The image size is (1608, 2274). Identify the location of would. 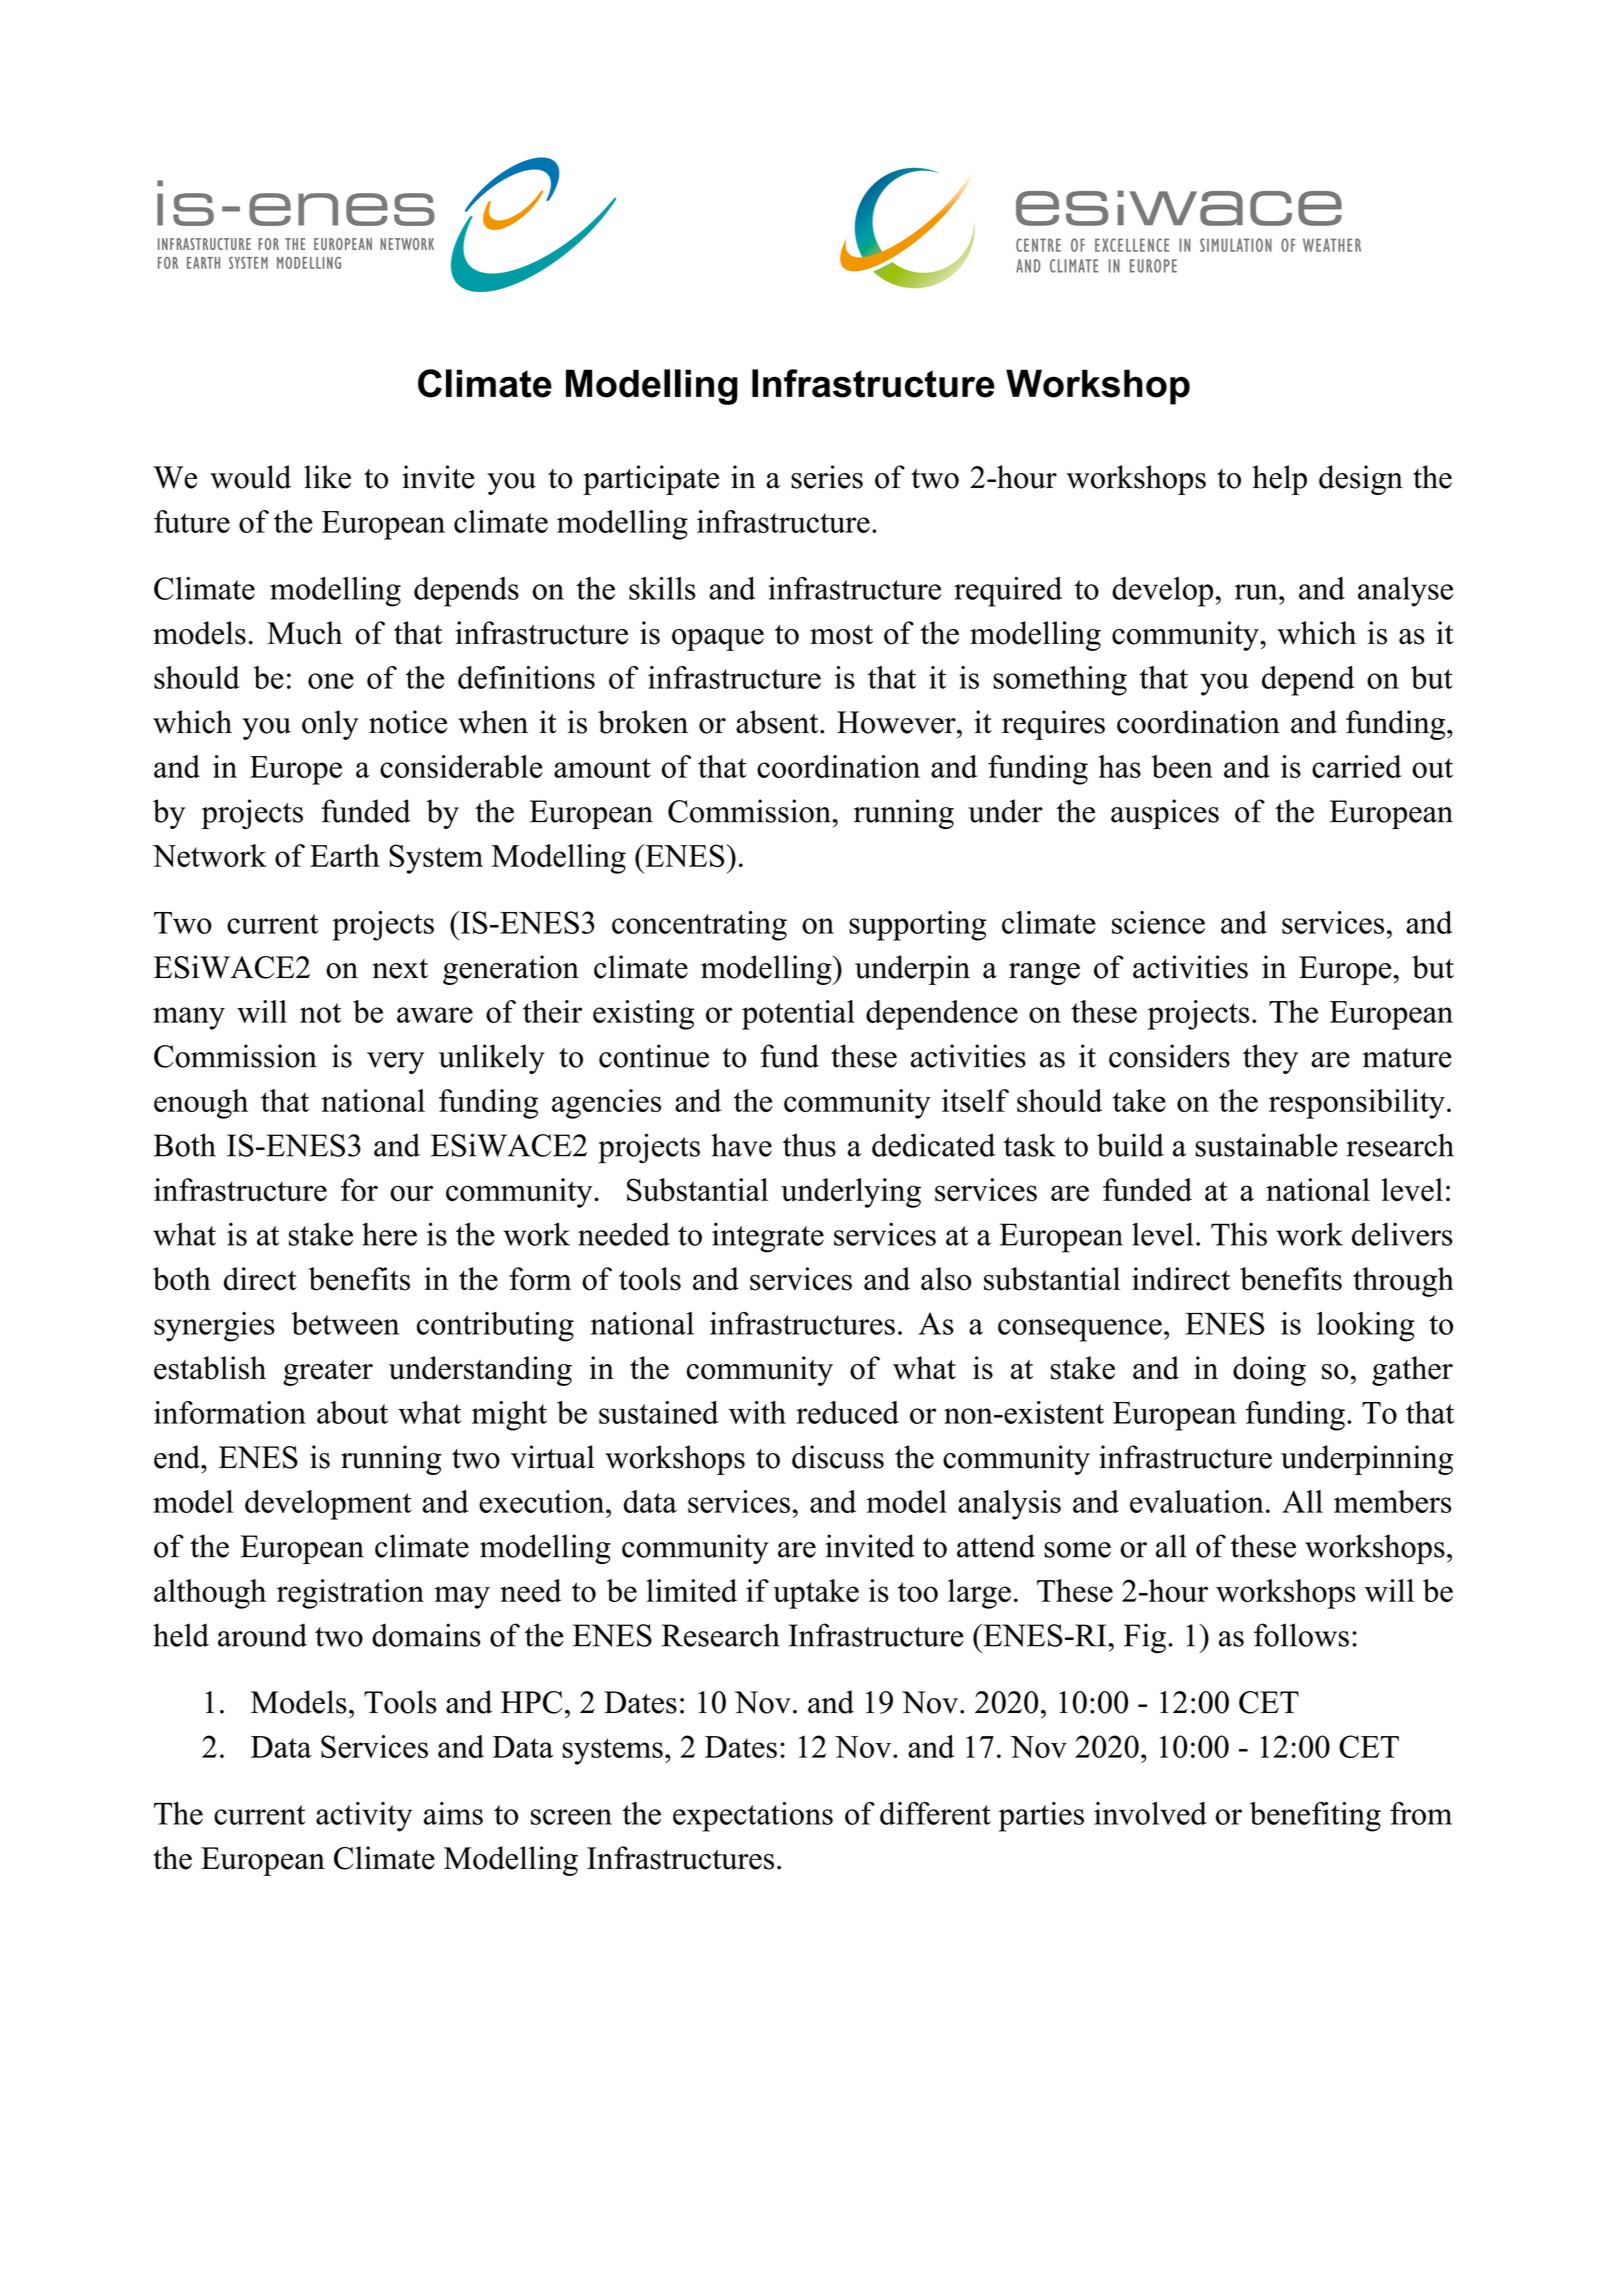
(250, 477).
